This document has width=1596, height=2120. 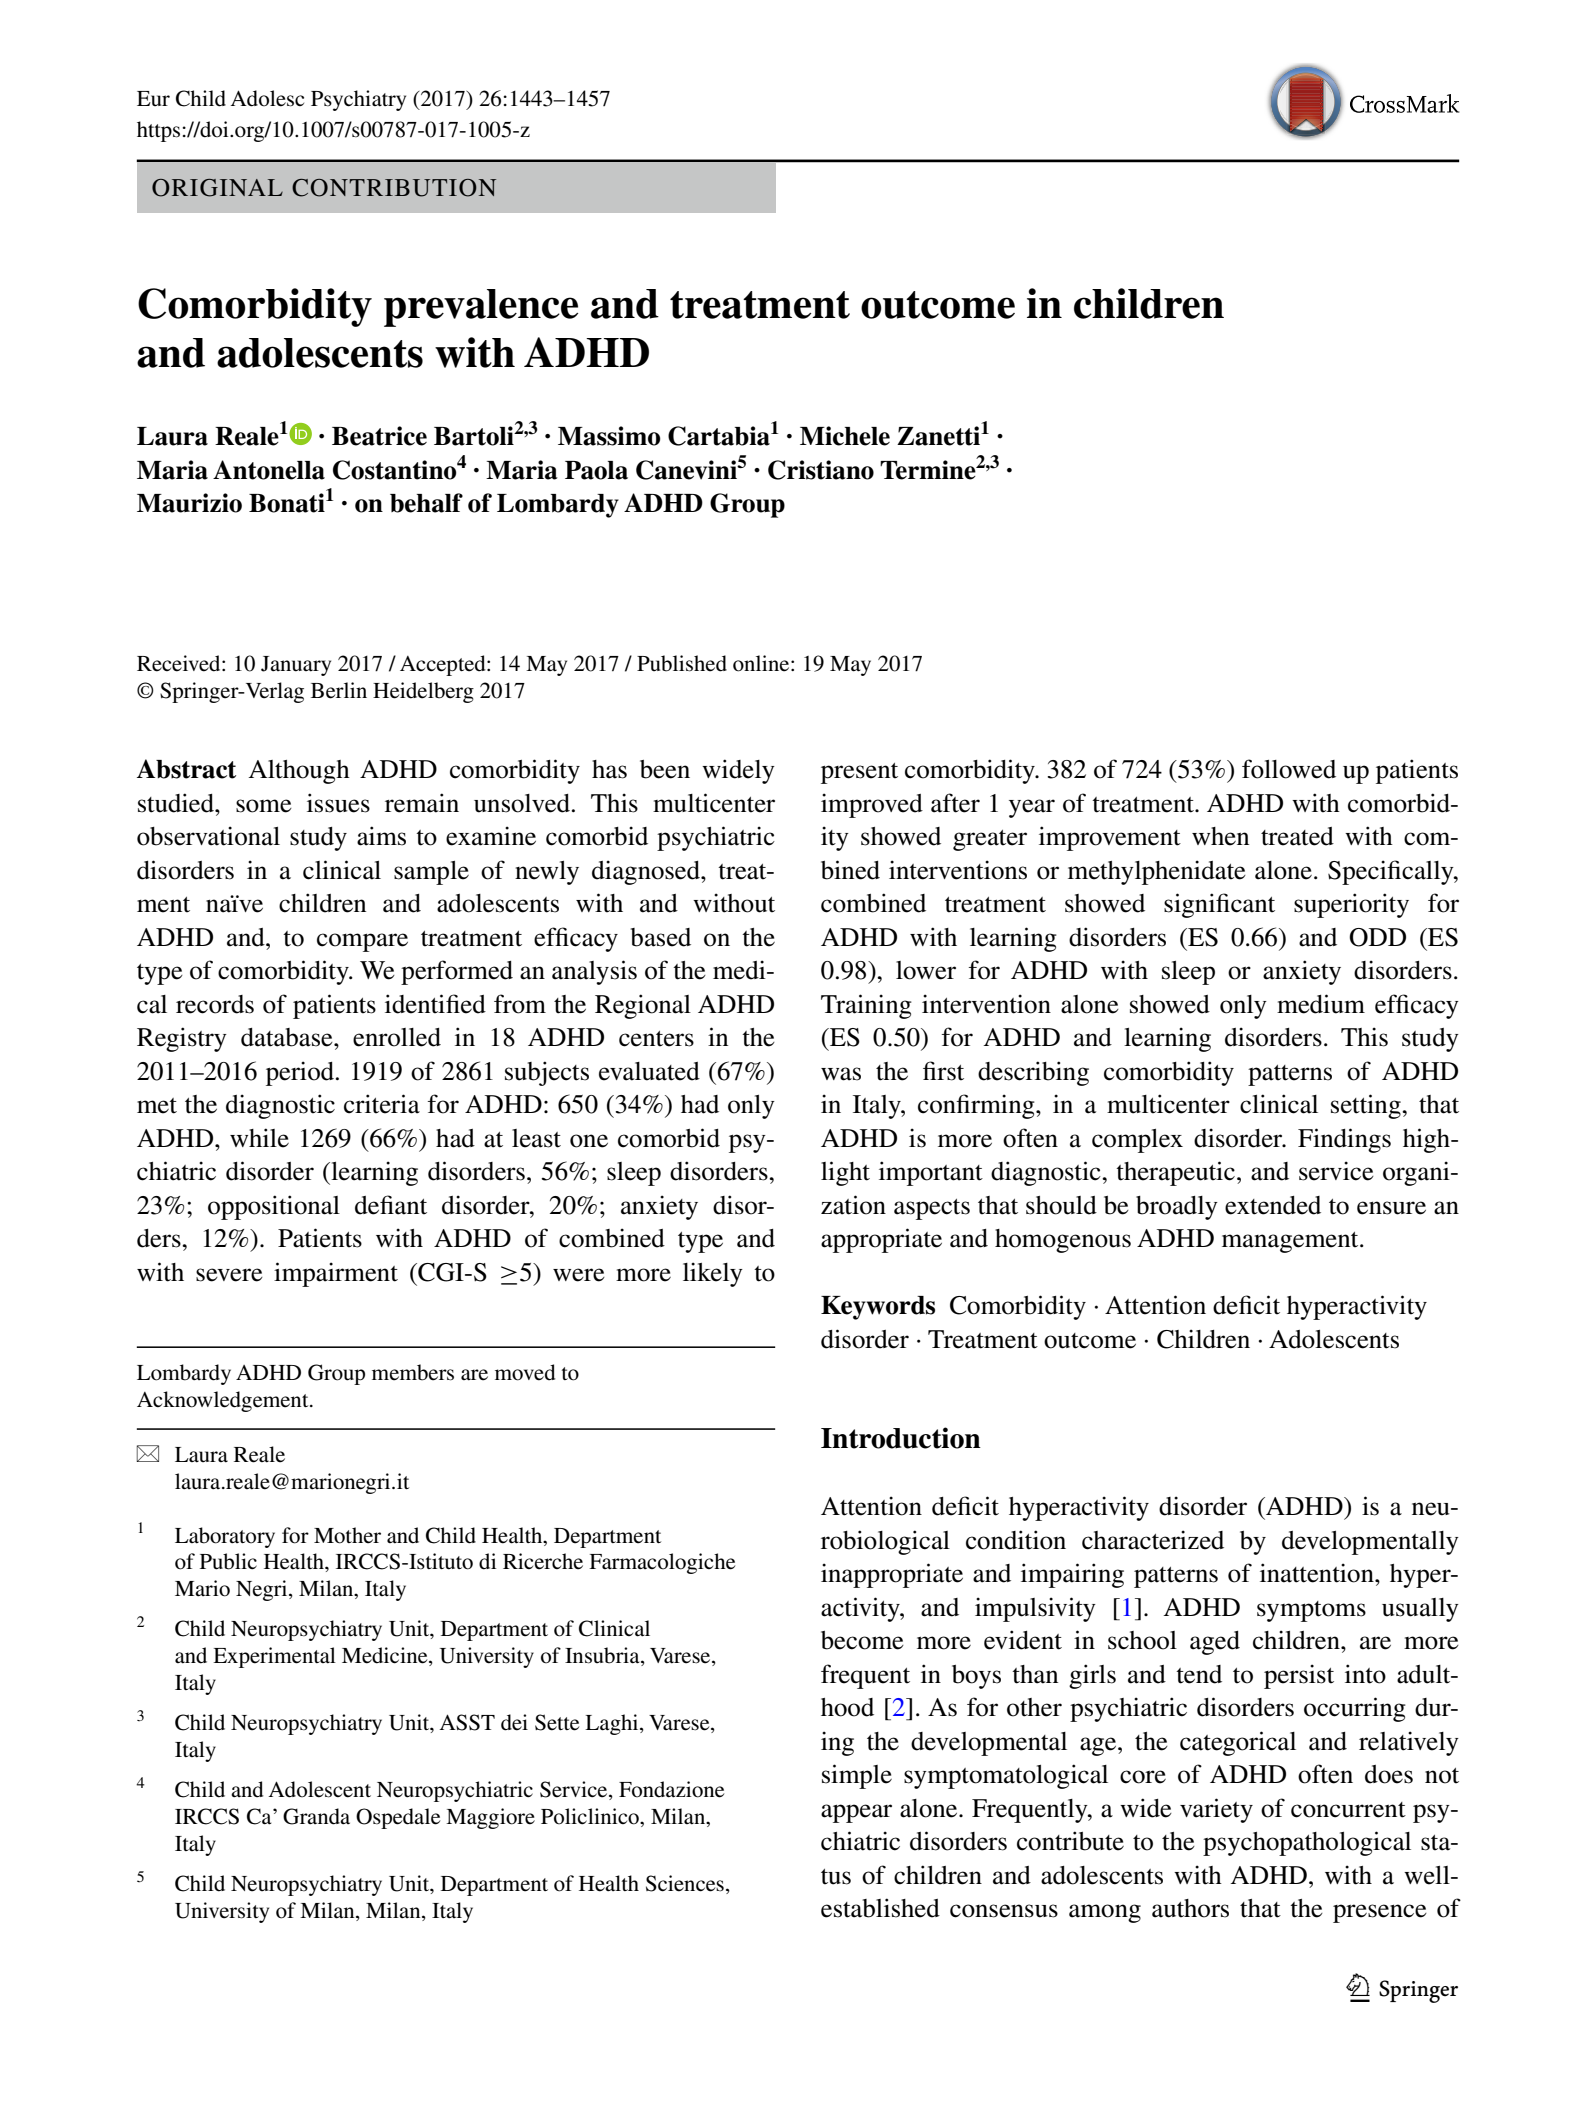 What do you see at coordinates (467, 1722) in the document?
I see `ASST` at bounding box center [467, 1722].
